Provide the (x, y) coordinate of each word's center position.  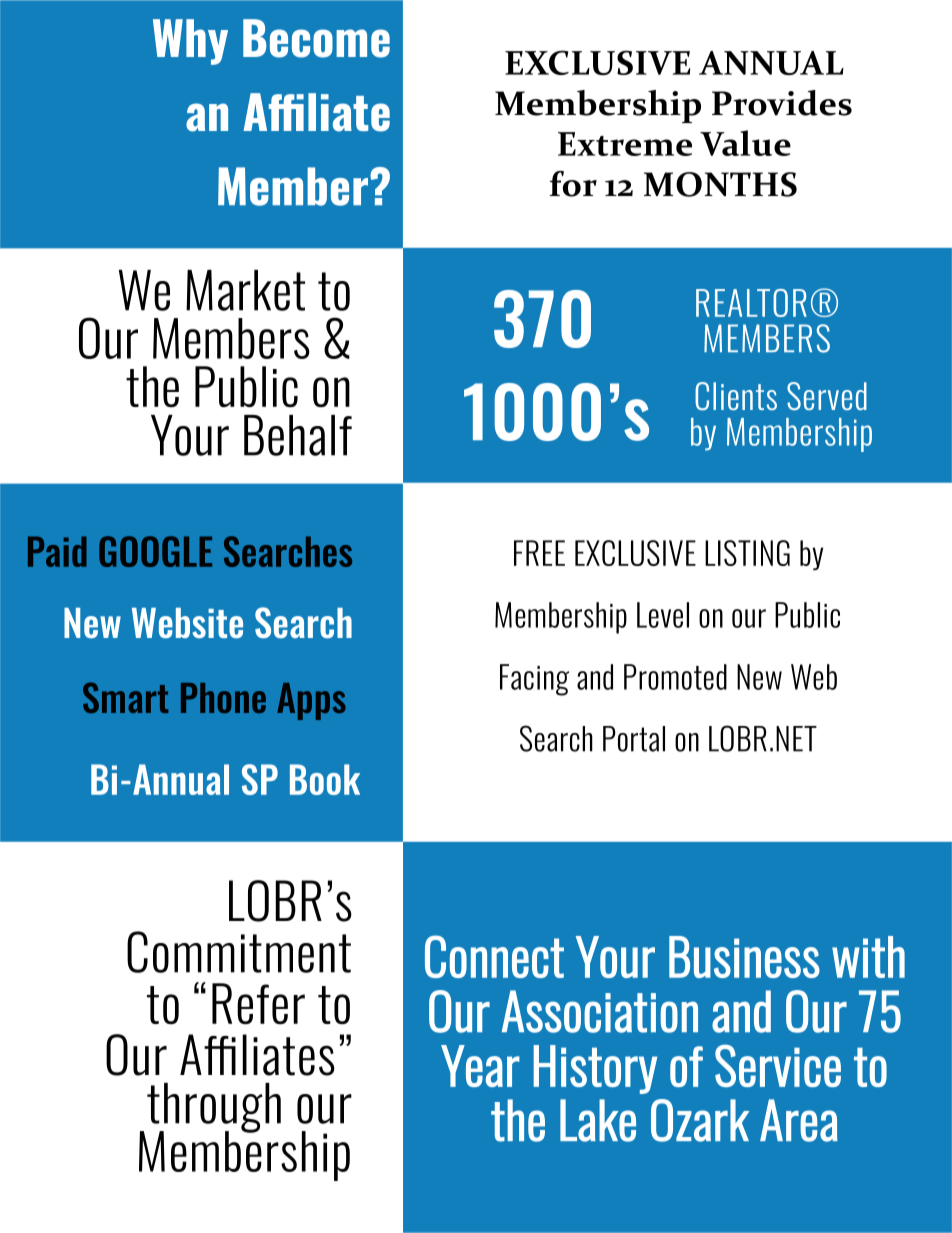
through (214, 1109)
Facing (534, 680)
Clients (736, 396)
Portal (634, 739)
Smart (125, 697)
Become (316, 38)
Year (480, 1066)
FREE (539, 553)
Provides (782, 103)
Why (190, 42)
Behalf (298, 435)
